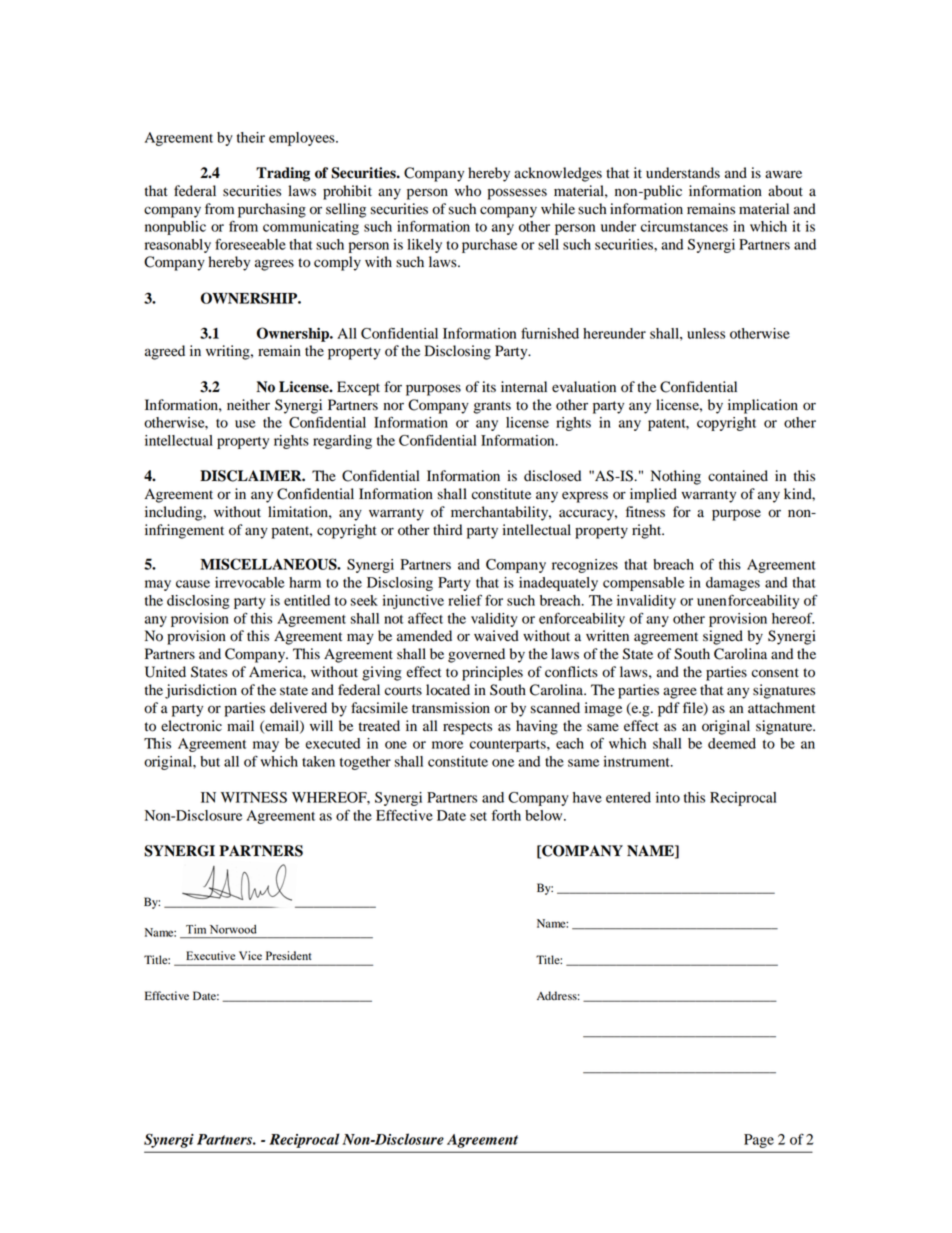  I want to click on governed, so click(476, 655).
